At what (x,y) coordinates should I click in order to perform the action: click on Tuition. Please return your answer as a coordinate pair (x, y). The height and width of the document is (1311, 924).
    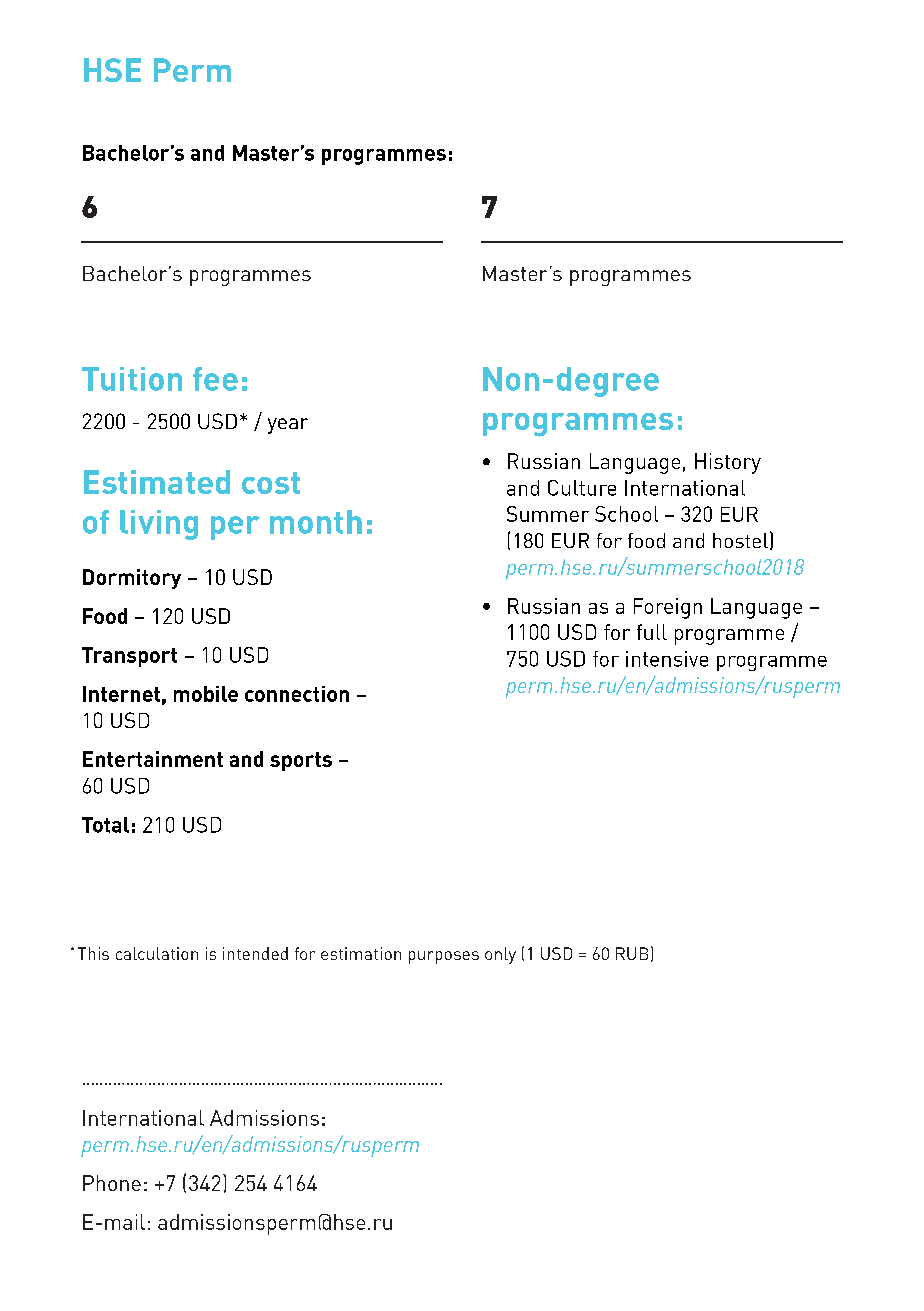
    Looking at the image, I should click on (132, 379).
